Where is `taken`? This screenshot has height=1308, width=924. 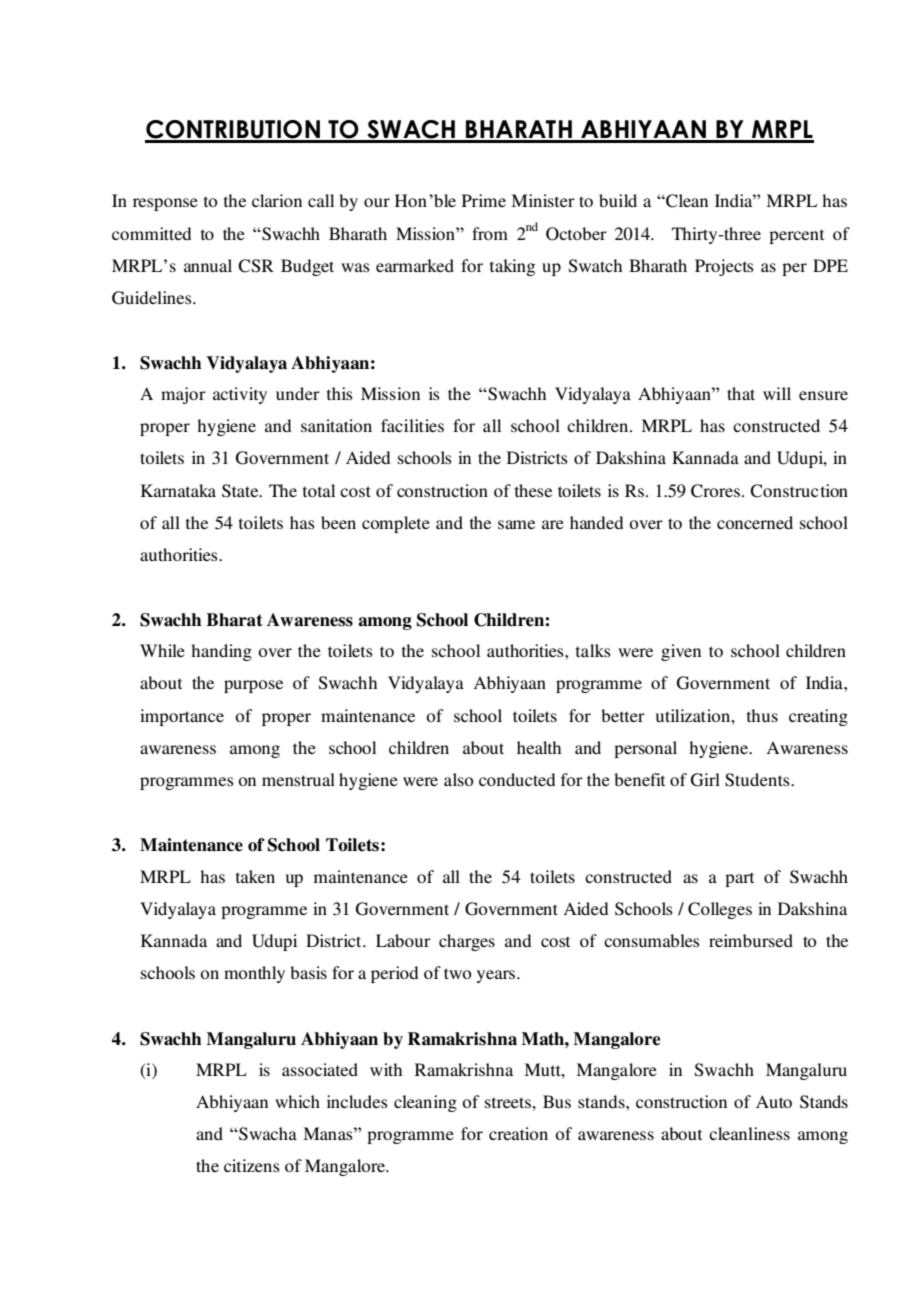
taken is located at coordinates (255, 876).
